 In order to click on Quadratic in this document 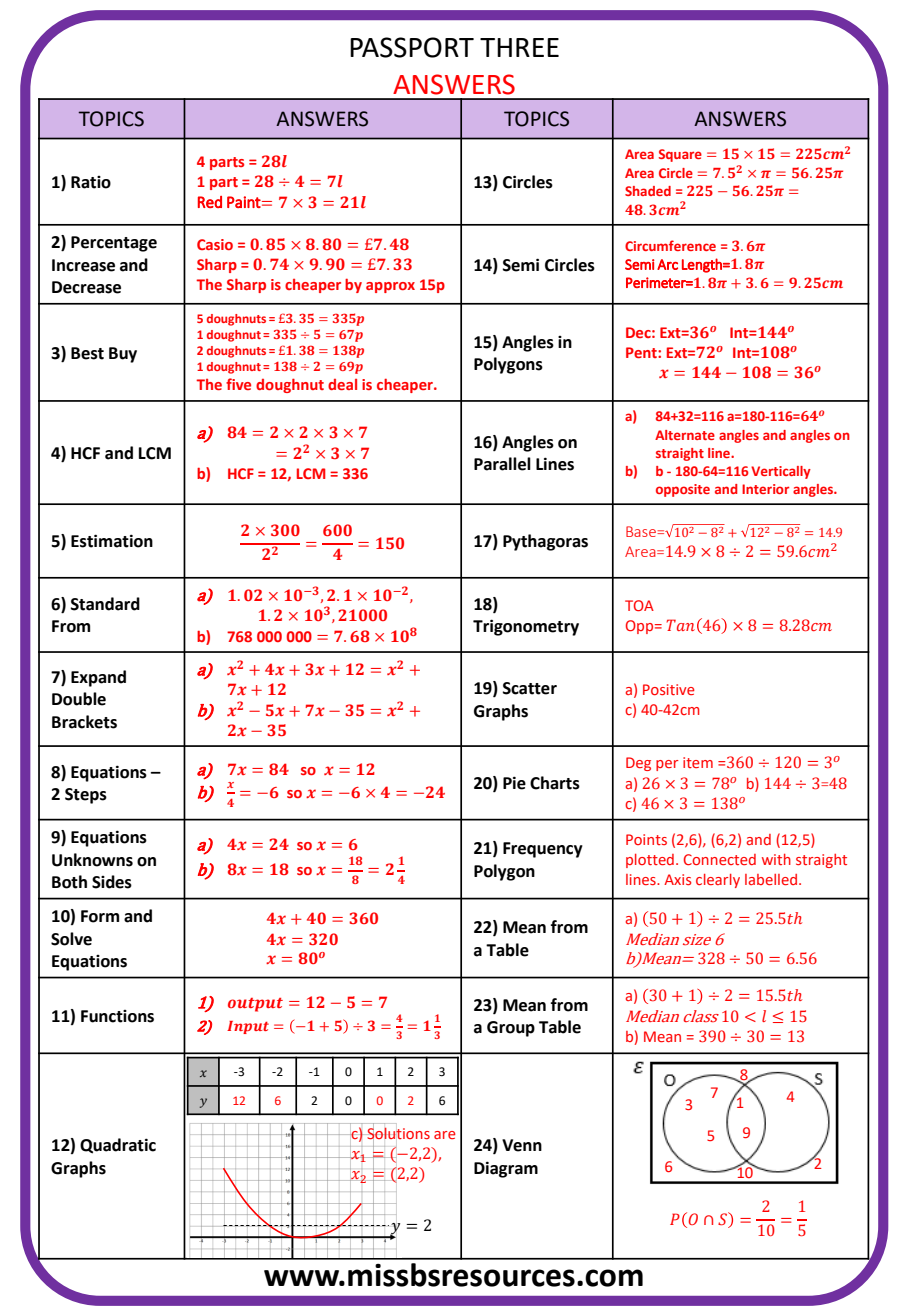, I will do `click(118, 1146)`.
